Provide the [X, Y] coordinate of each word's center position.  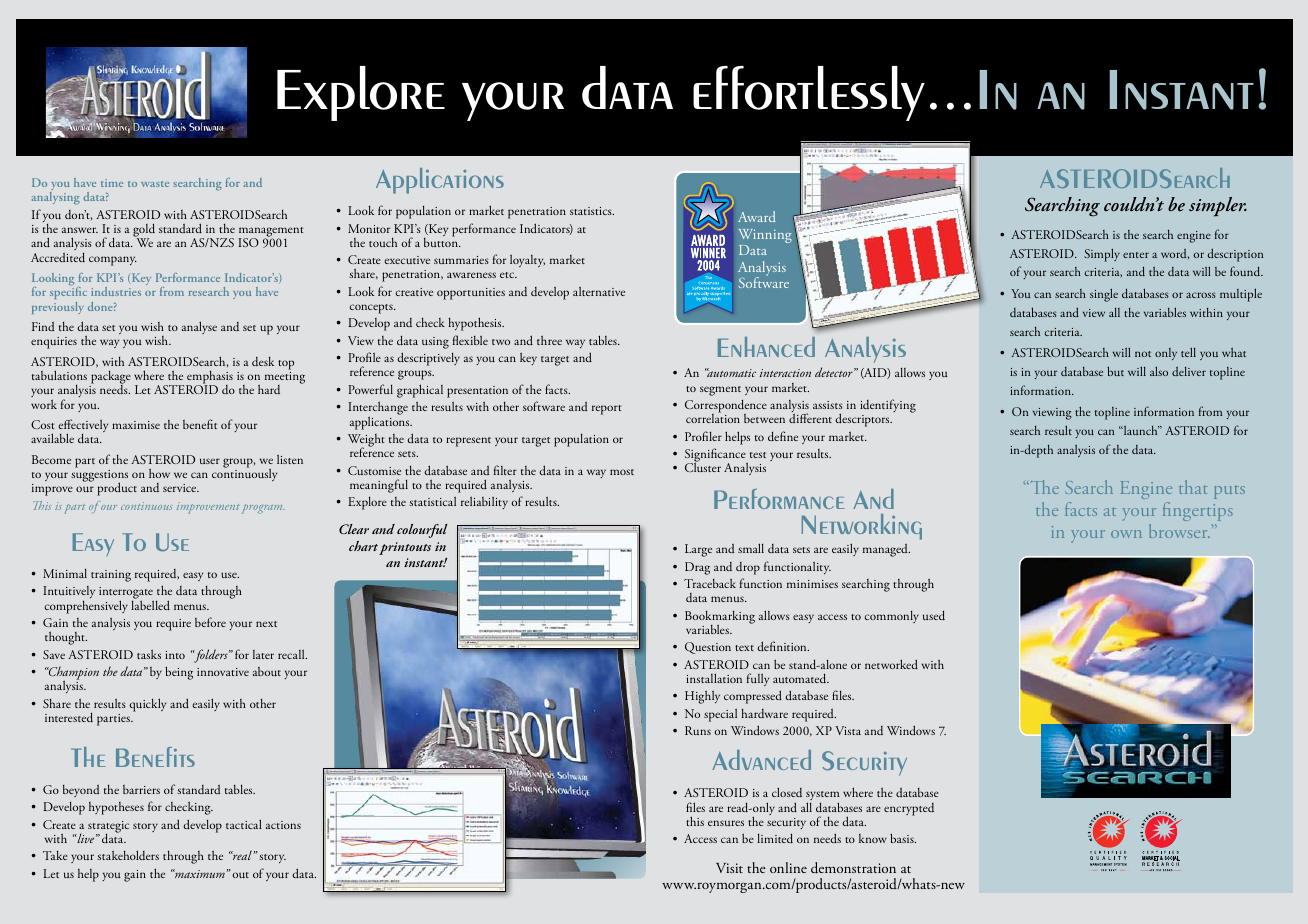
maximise [136, 425]
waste [155, 184]
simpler [1218, 207]
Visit [729, 868]
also [1159, 371]
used [934, 615]
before [210, 622]
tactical [244, 824]
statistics [592, 211]
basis [903, 838]
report [607, 410]
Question [708, 648]
